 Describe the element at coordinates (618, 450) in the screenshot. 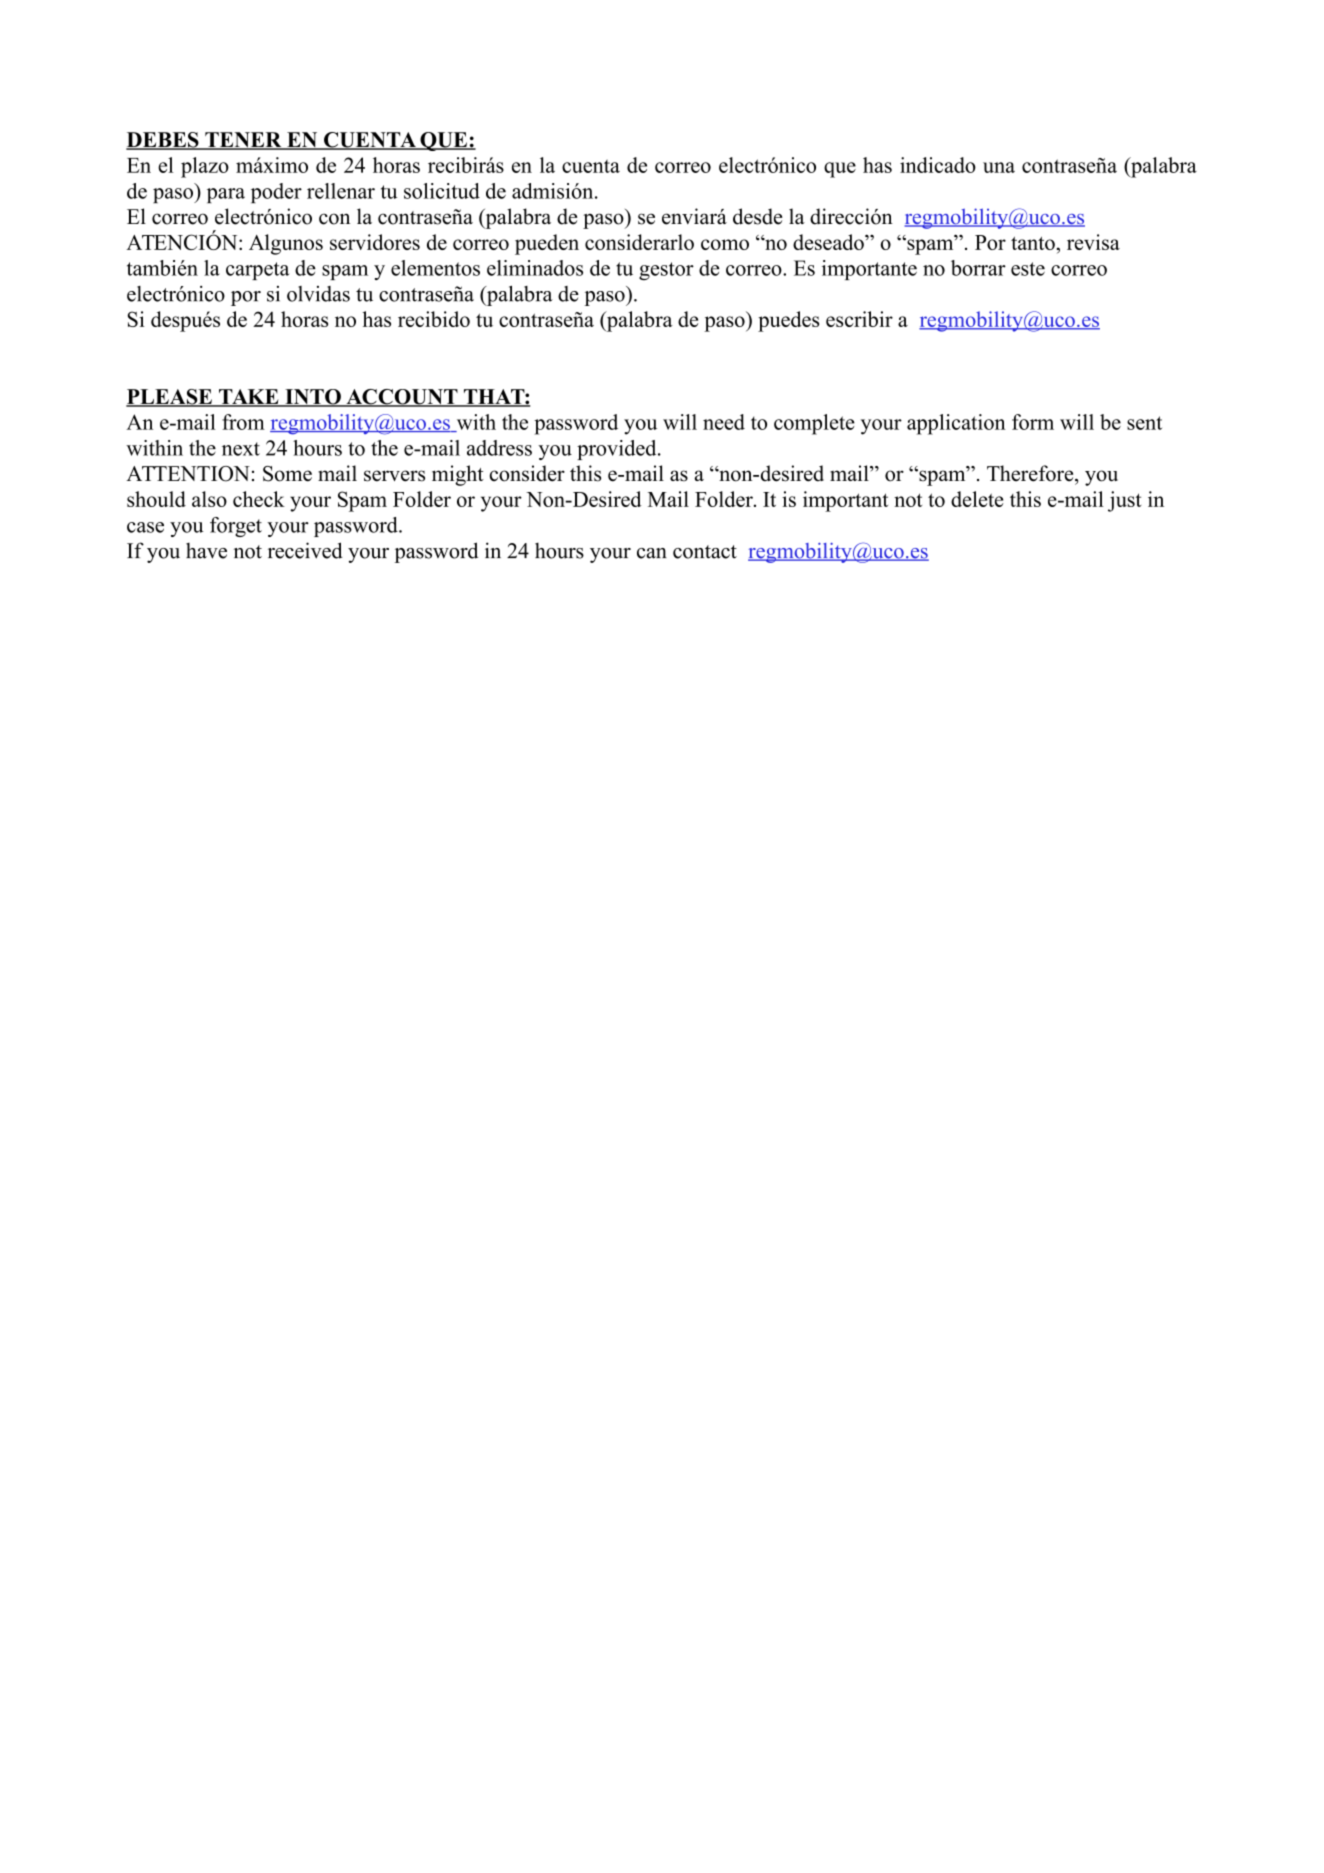

I see `provided` at that location.
